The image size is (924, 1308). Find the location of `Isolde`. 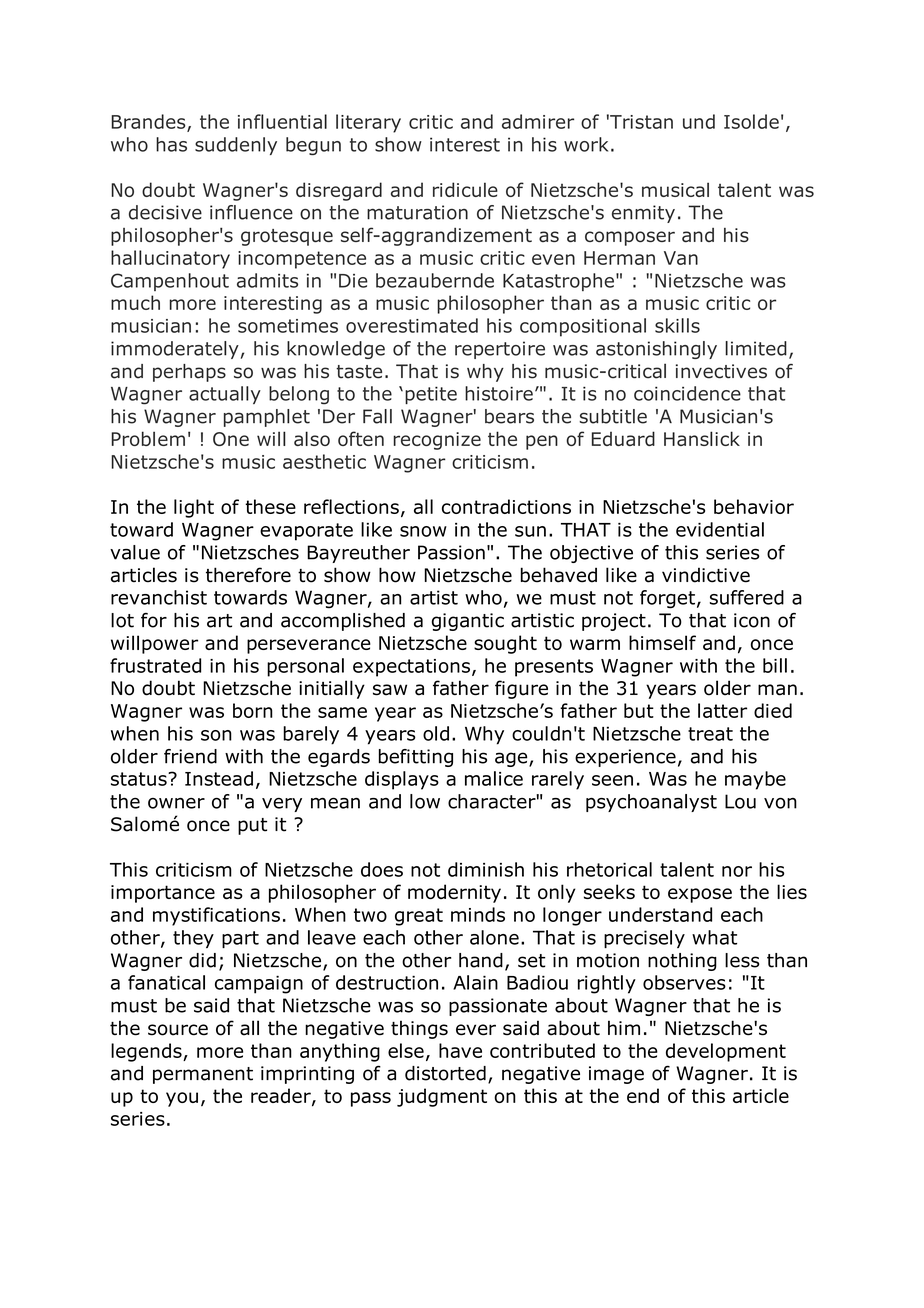

Isolde is located at coordinates (751, 121).
